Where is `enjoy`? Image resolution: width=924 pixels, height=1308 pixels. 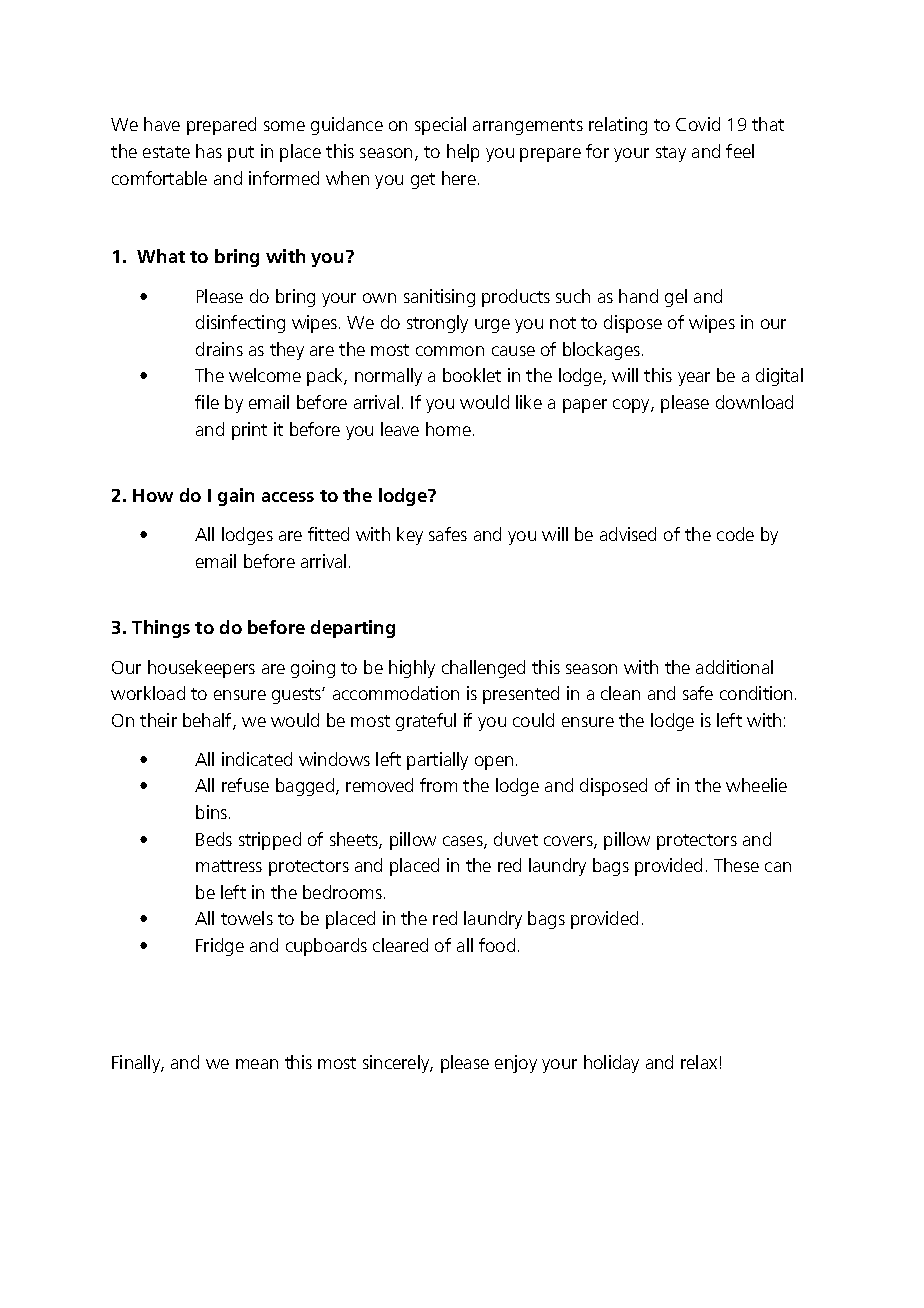
enjoy is located at coordinates (516, 1064).
